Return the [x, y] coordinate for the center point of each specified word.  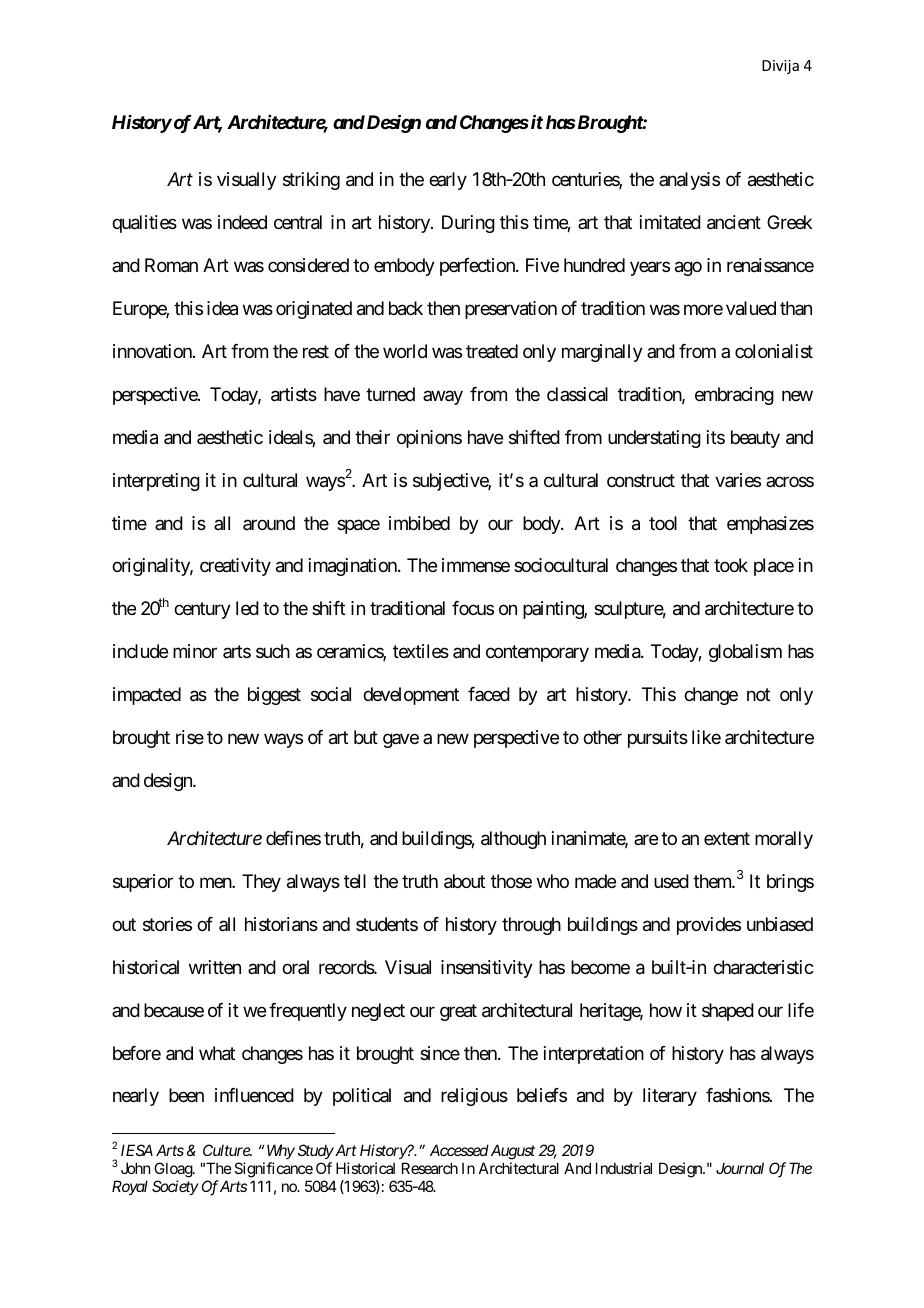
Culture [227, 1150]
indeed [242, 222]
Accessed [459, 1150]
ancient [734, 222]
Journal [740, 1168]
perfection [478, 267]
